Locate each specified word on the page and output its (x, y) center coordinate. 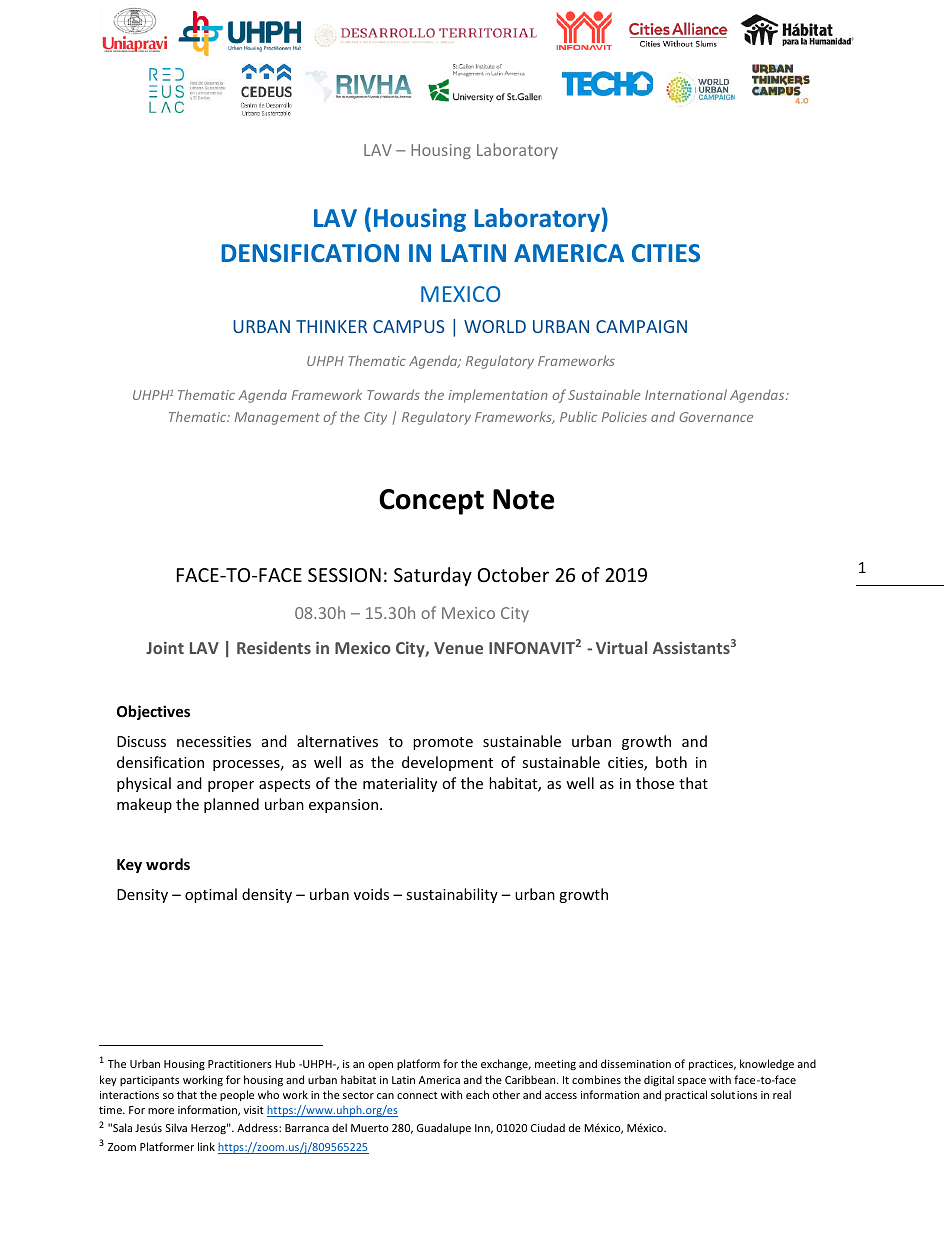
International (686, 394)
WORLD (495, 326)
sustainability (452, 895)
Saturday (433, 576)
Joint (165, 647)
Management (277, 418)
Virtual (621, 647)
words (168, 864)
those (655, 783)
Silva (176, 1127)
